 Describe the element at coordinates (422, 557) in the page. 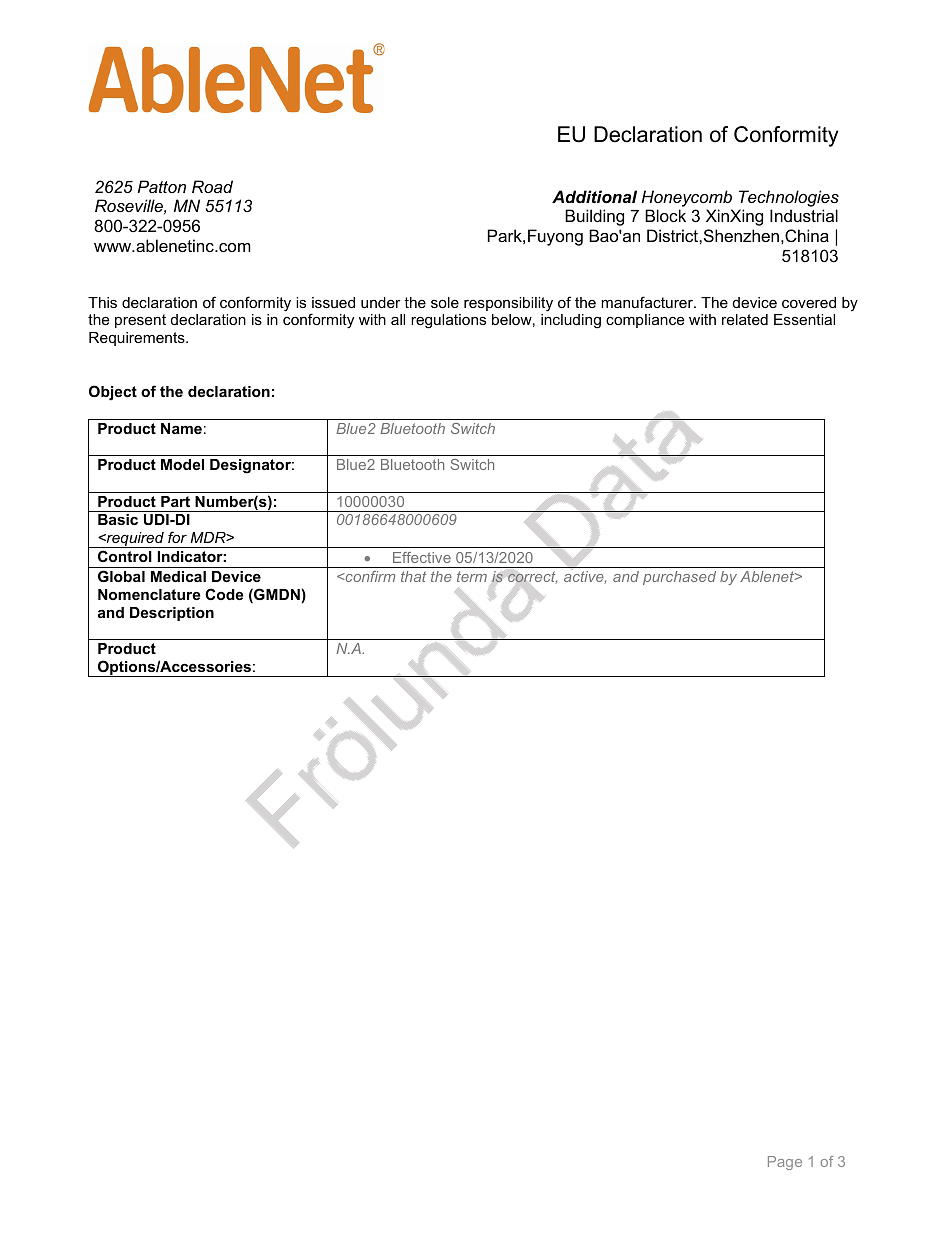

I see `Effective` at that location.
